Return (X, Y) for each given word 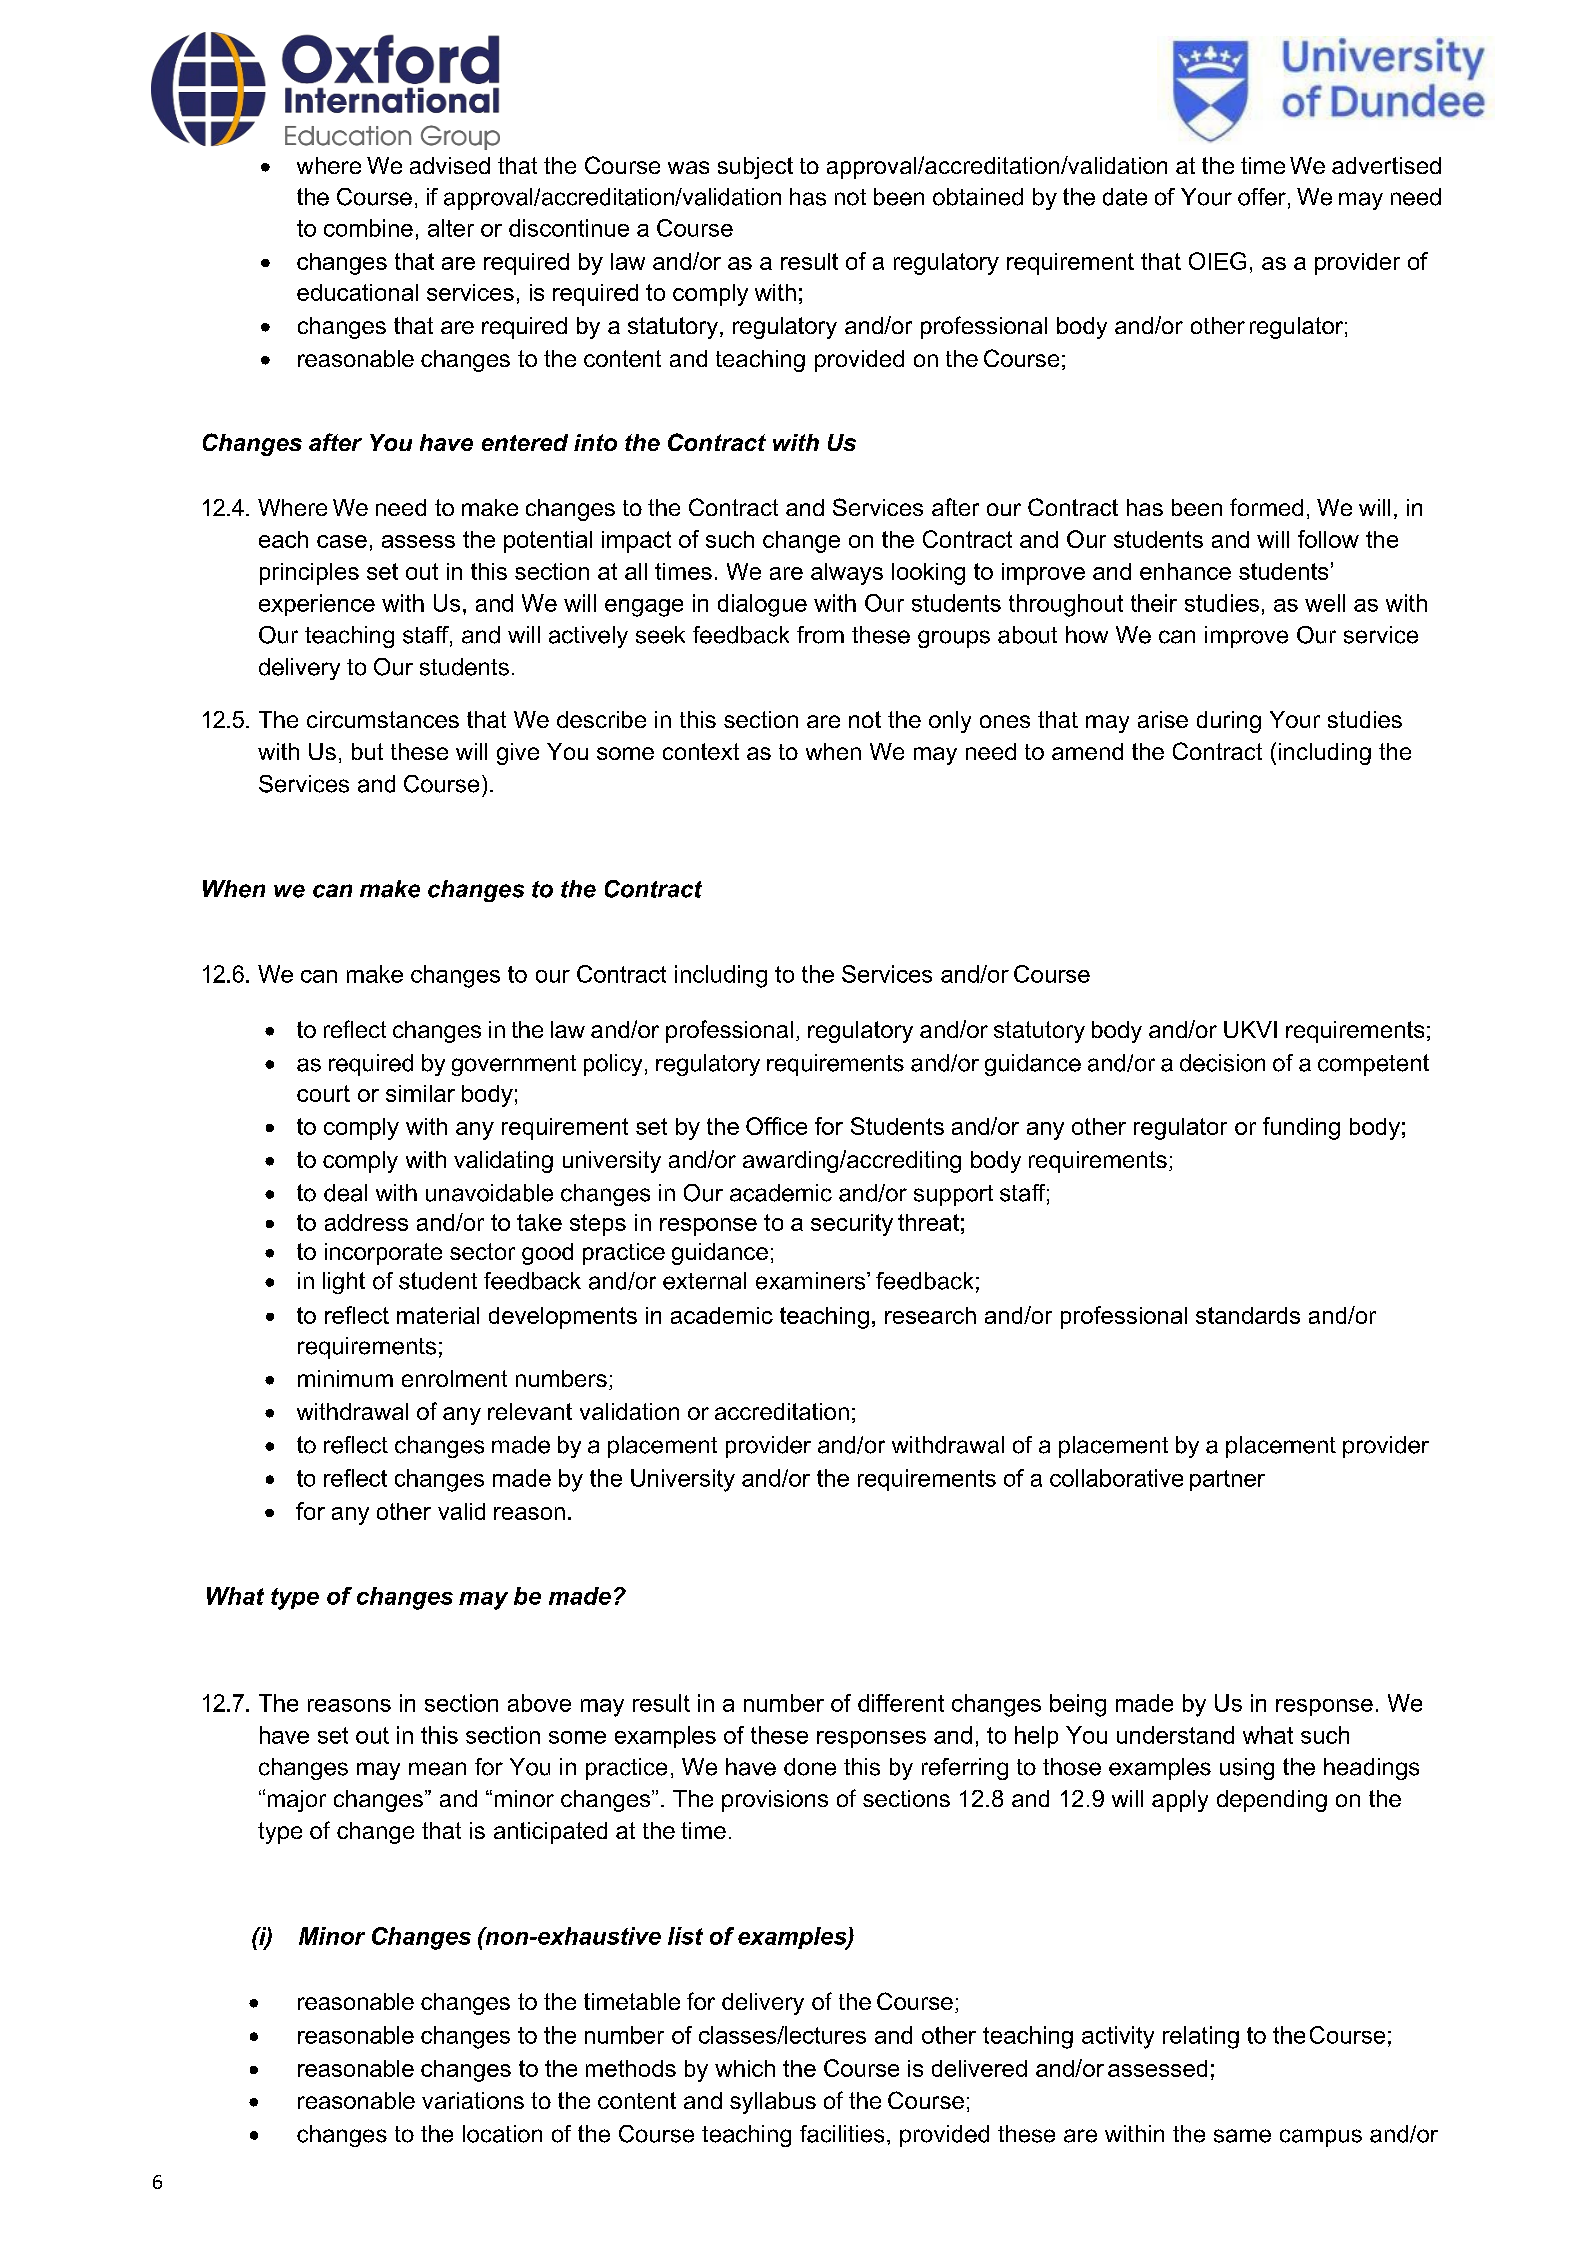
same (1242, 2136)
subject (755, 168)
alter (451, 228)
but (367, 751)
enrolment (454, 1378)
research (930, 1315)
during (1229, 722)
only (950, 722)
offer (1262, 197)
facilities (842, 2134)
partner (1227, 1480)
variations (473, 2100)
